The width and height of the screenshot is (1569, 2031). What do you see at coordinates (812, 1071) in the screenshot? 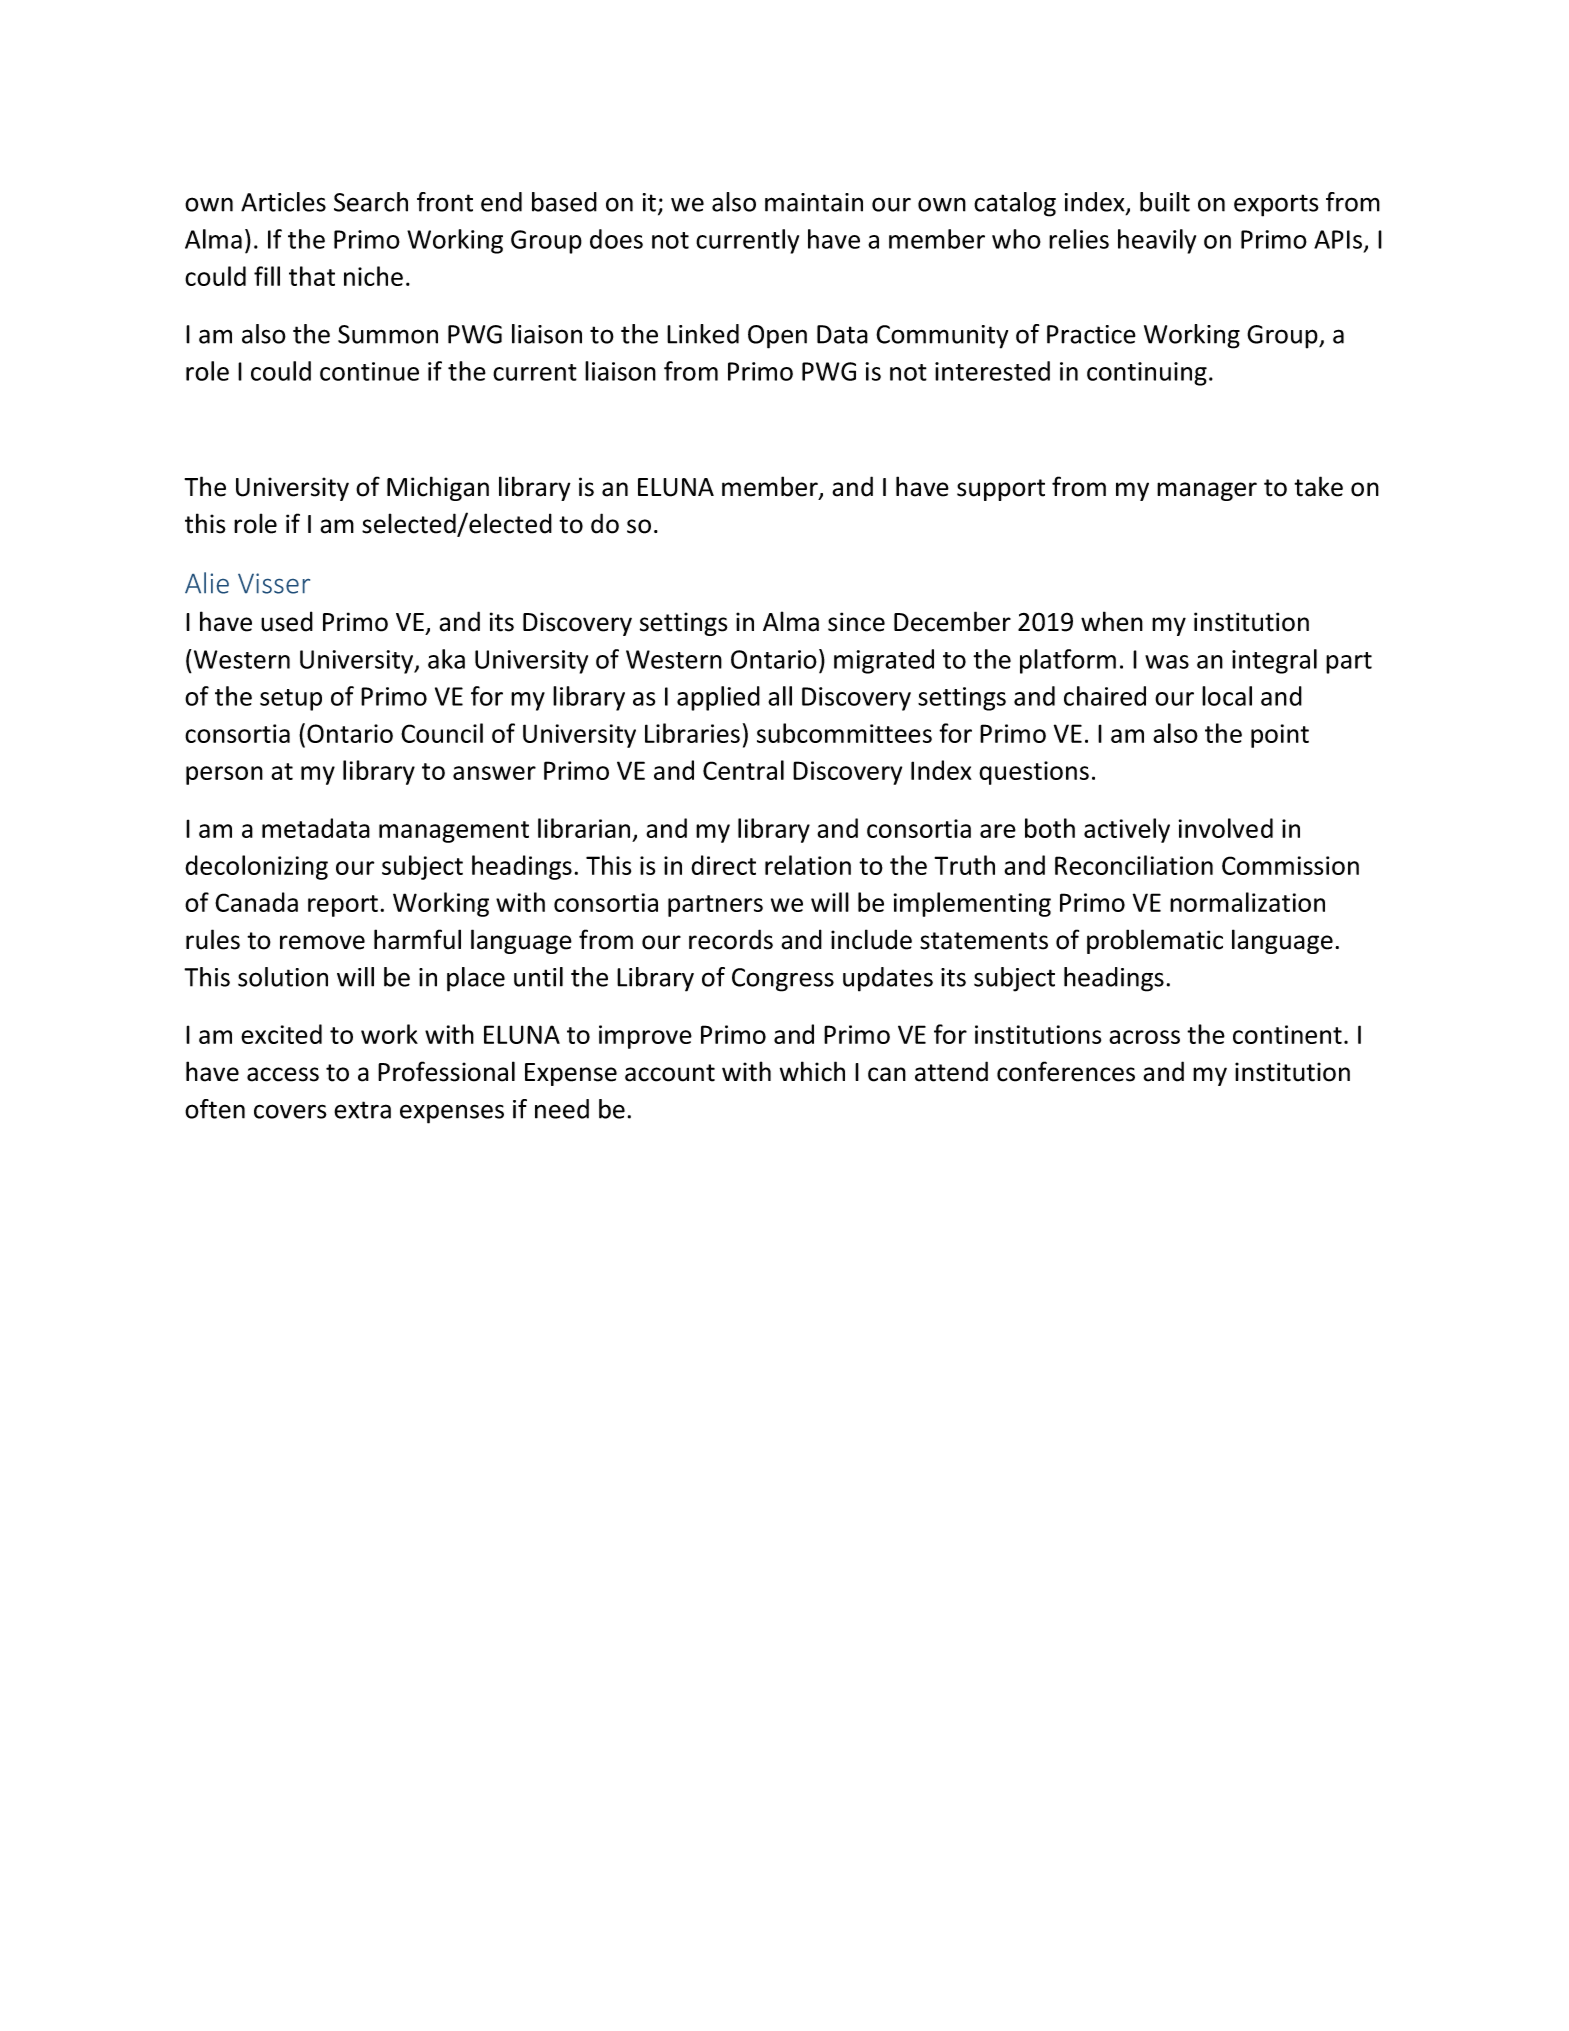
I see `which` at bounding box center [812, 1071].
